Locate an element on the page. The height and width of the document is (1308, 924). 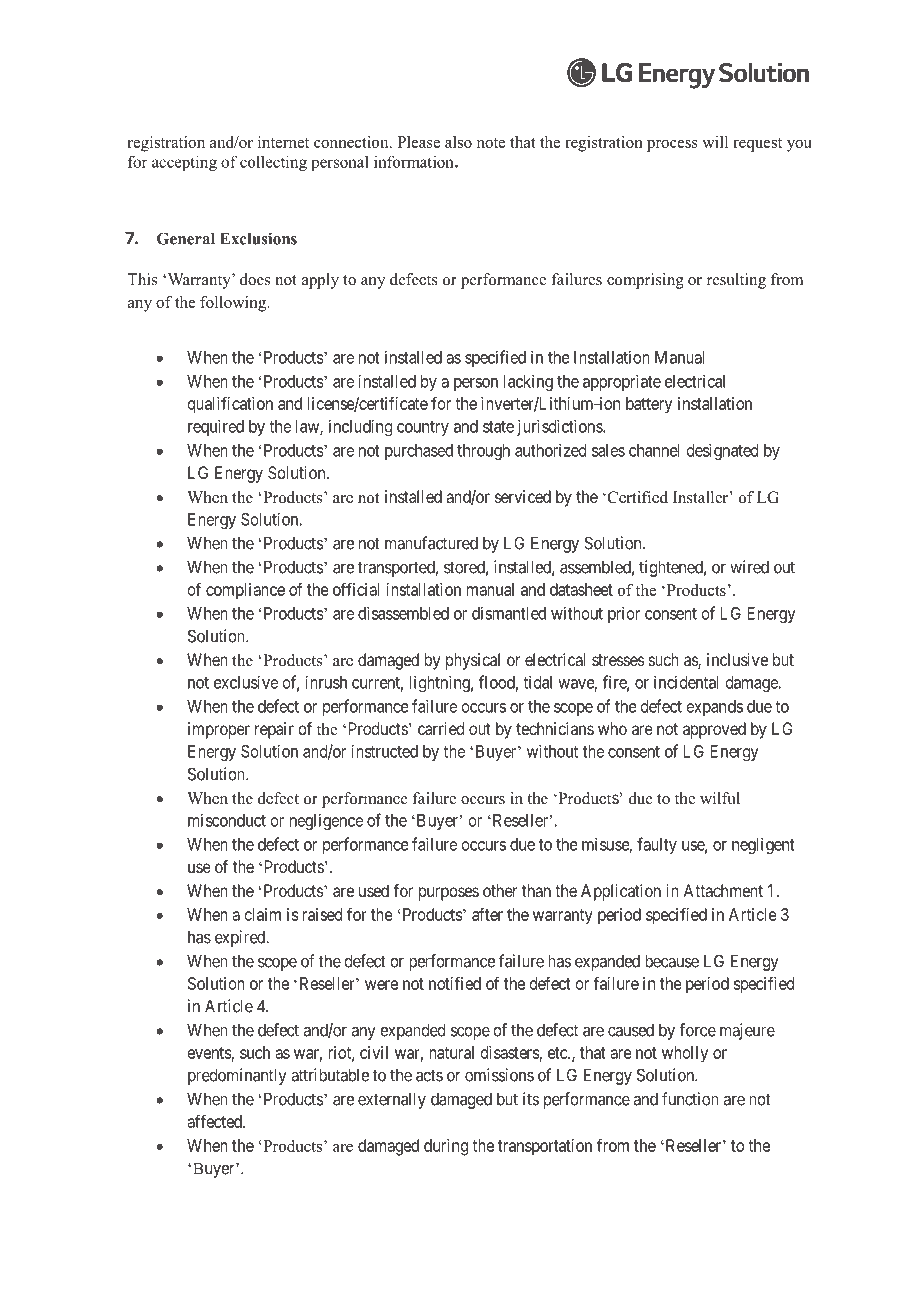
will is located at coordinates (715, 142).
